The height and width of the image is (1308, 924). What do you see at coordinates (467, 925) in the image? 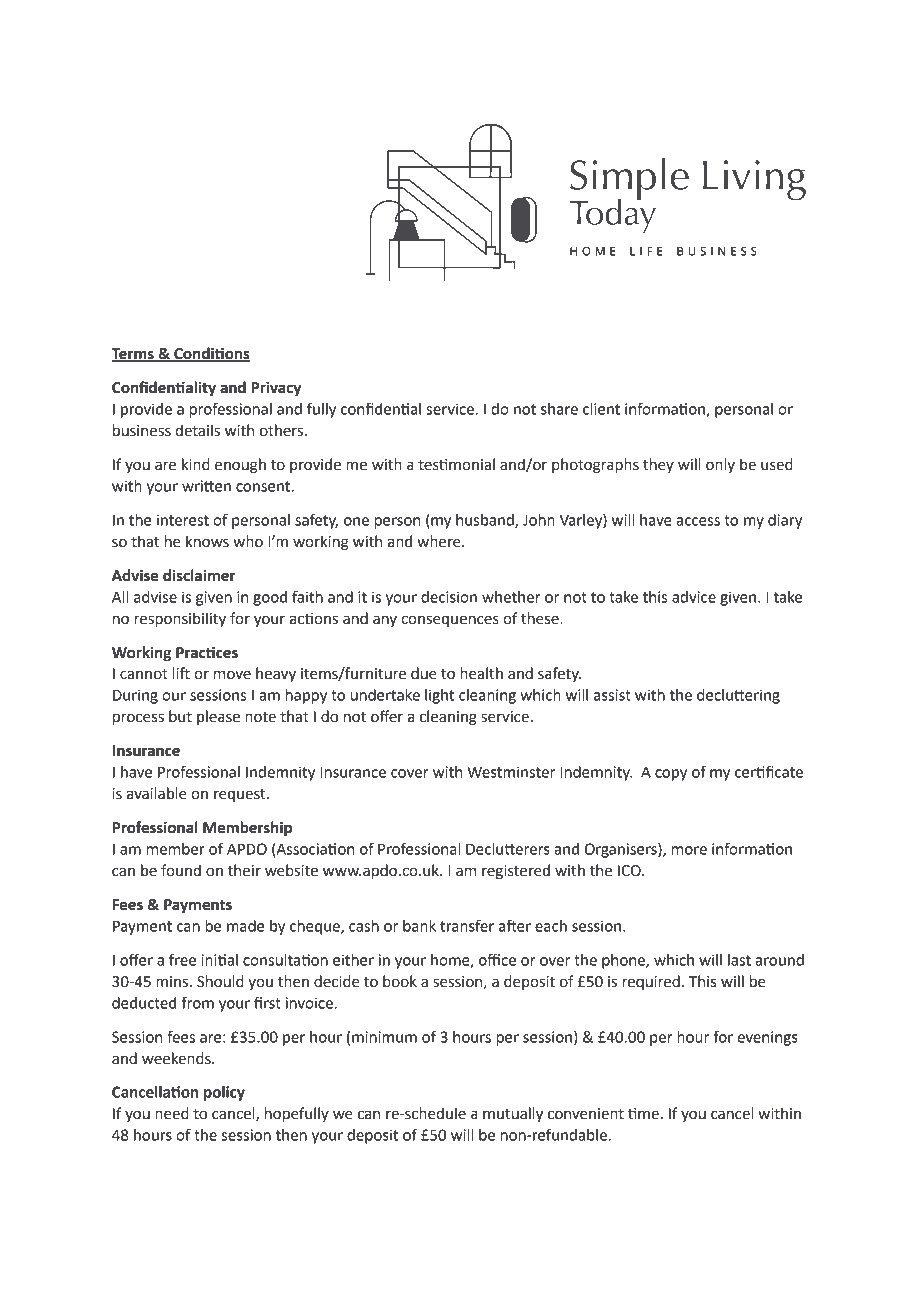
I see `transfer` at bounding box center [467, 925].
